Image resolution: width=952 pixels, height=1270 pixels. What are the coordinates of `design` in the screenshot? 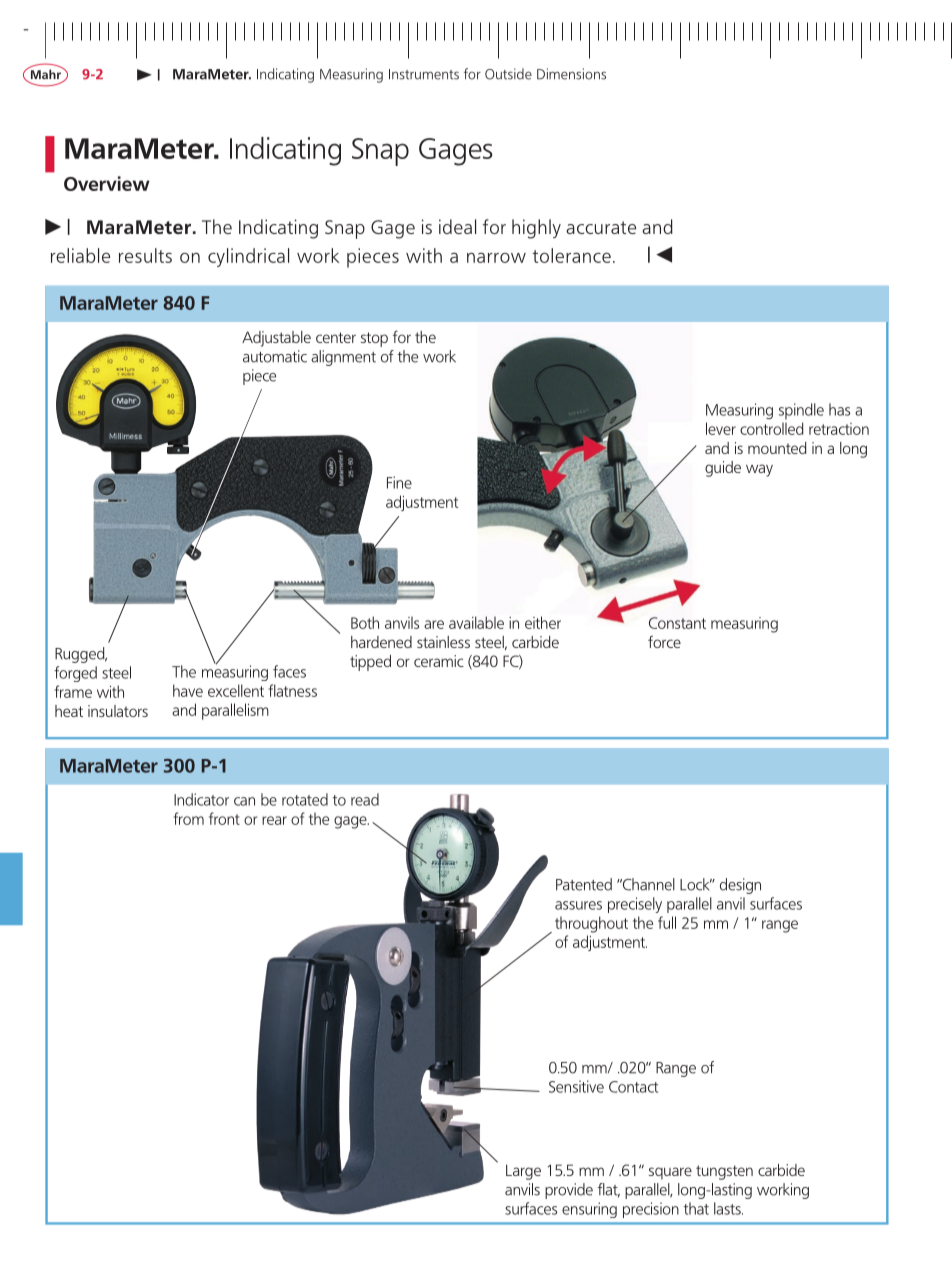 It's located at (740, 886).
